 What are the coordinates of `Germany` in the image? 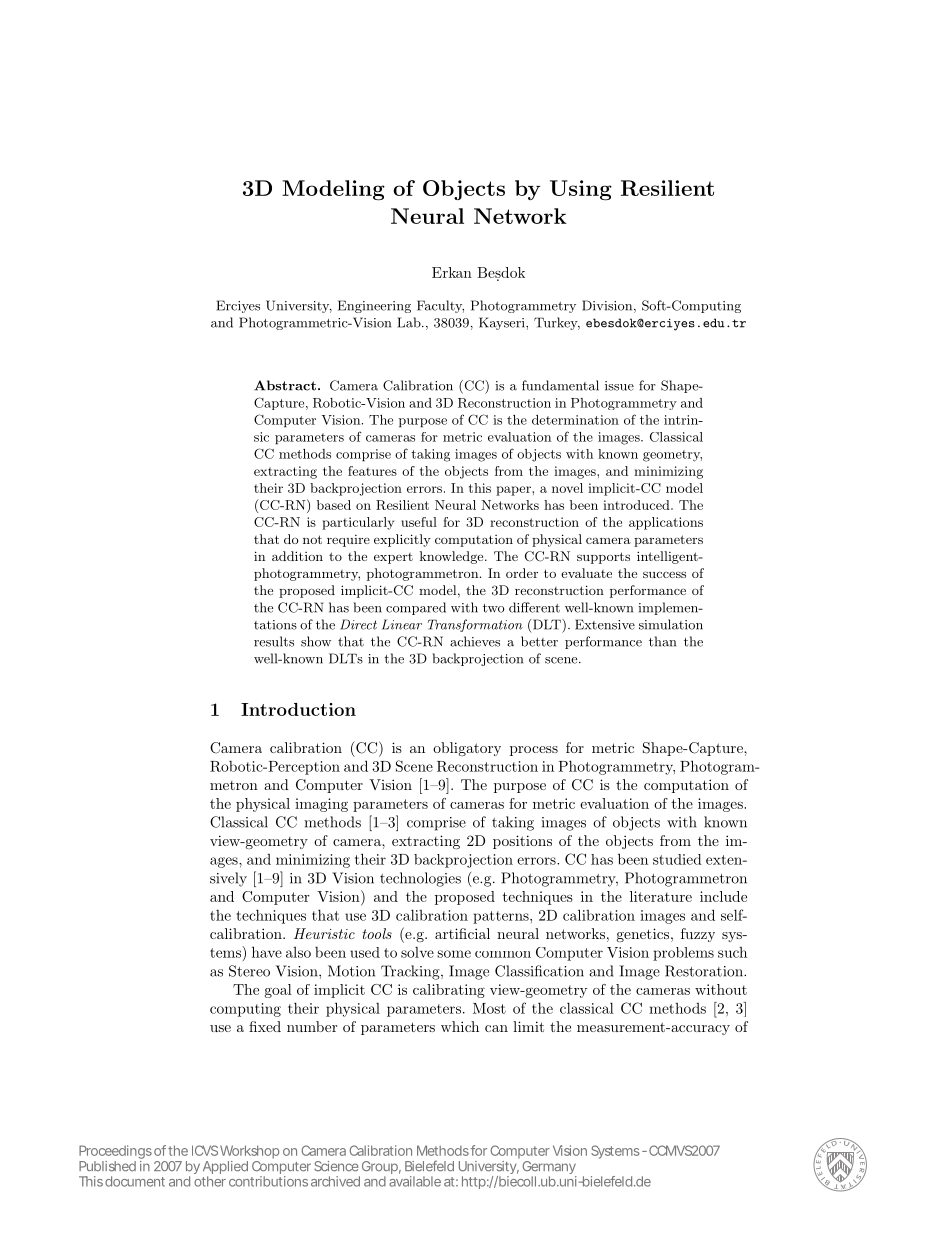 It's located at (549, 1169).
